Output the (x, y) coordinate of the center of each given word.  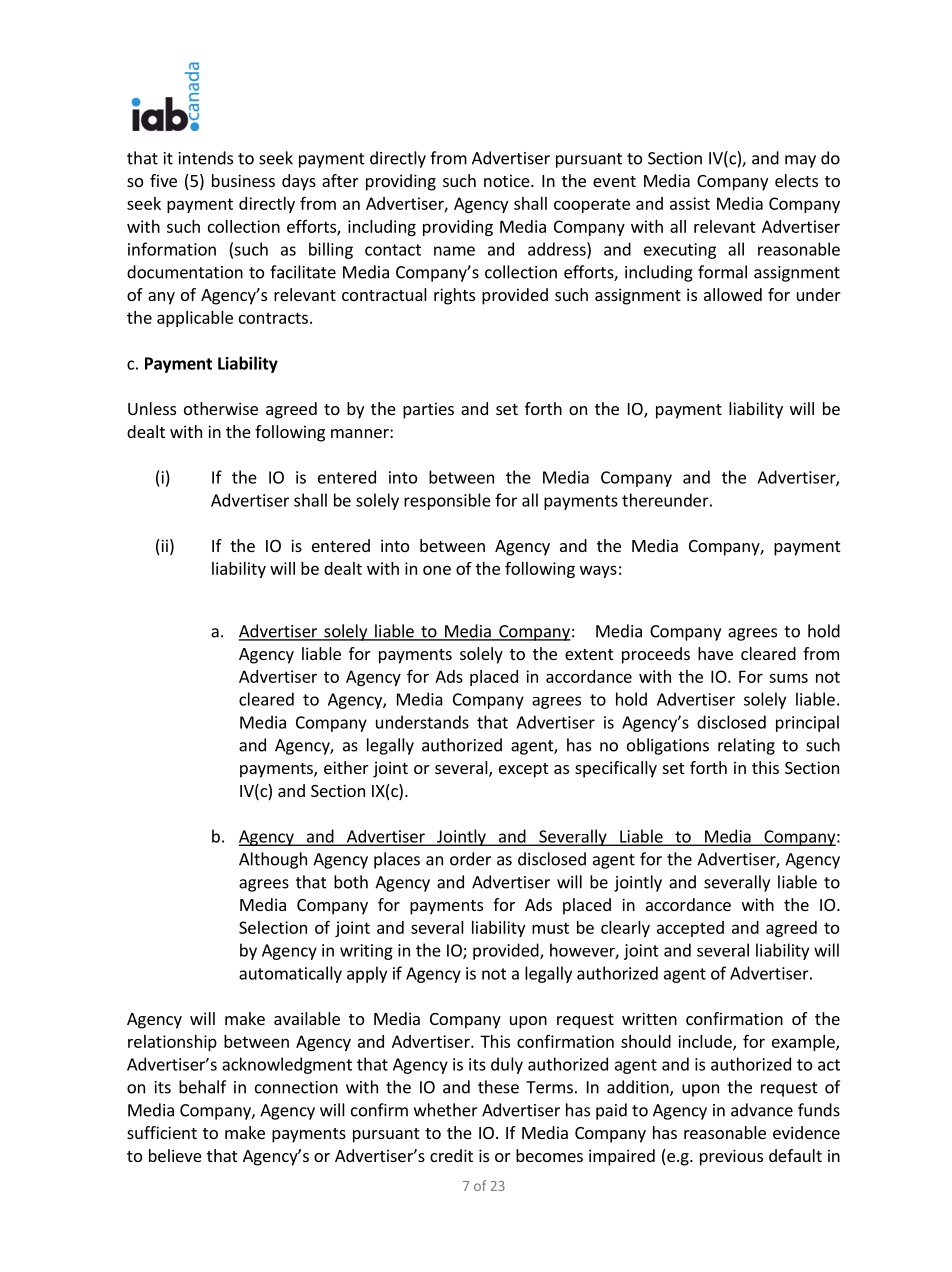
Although (273, 860)
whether (446, 1110)
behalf (202, 1087)
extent (589, 654)
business (243, 180)
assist (690, 203)
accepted (690, 929)
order (470, 859)
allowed (733, 294)
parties (428, 410)
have (715, 653)
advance (762, 1110)
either (346, 767)
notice (508, 180)
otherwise (221, 408)
